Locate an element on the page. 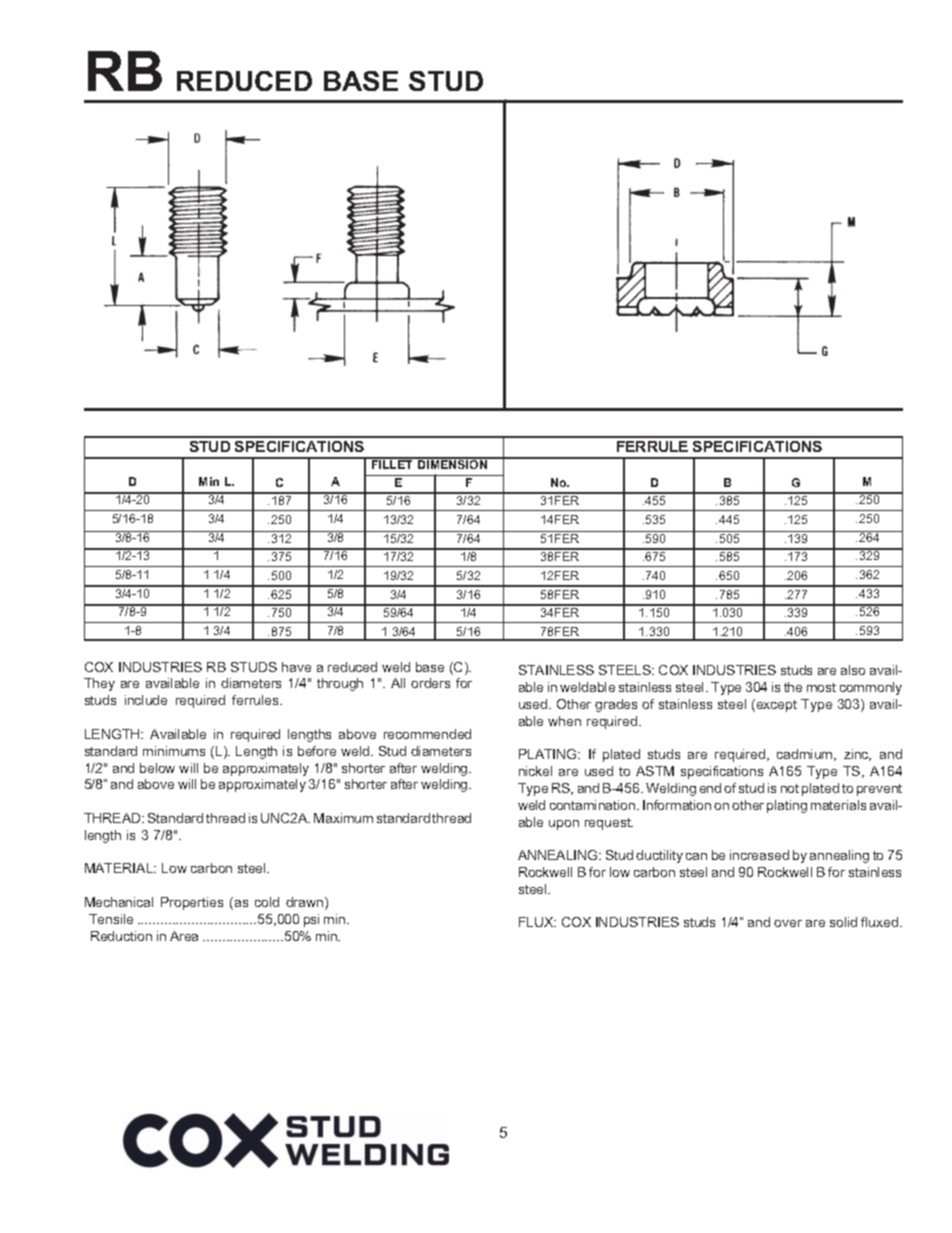 The image size is (952, 1233). psi is located at coordinates (311, 920).
